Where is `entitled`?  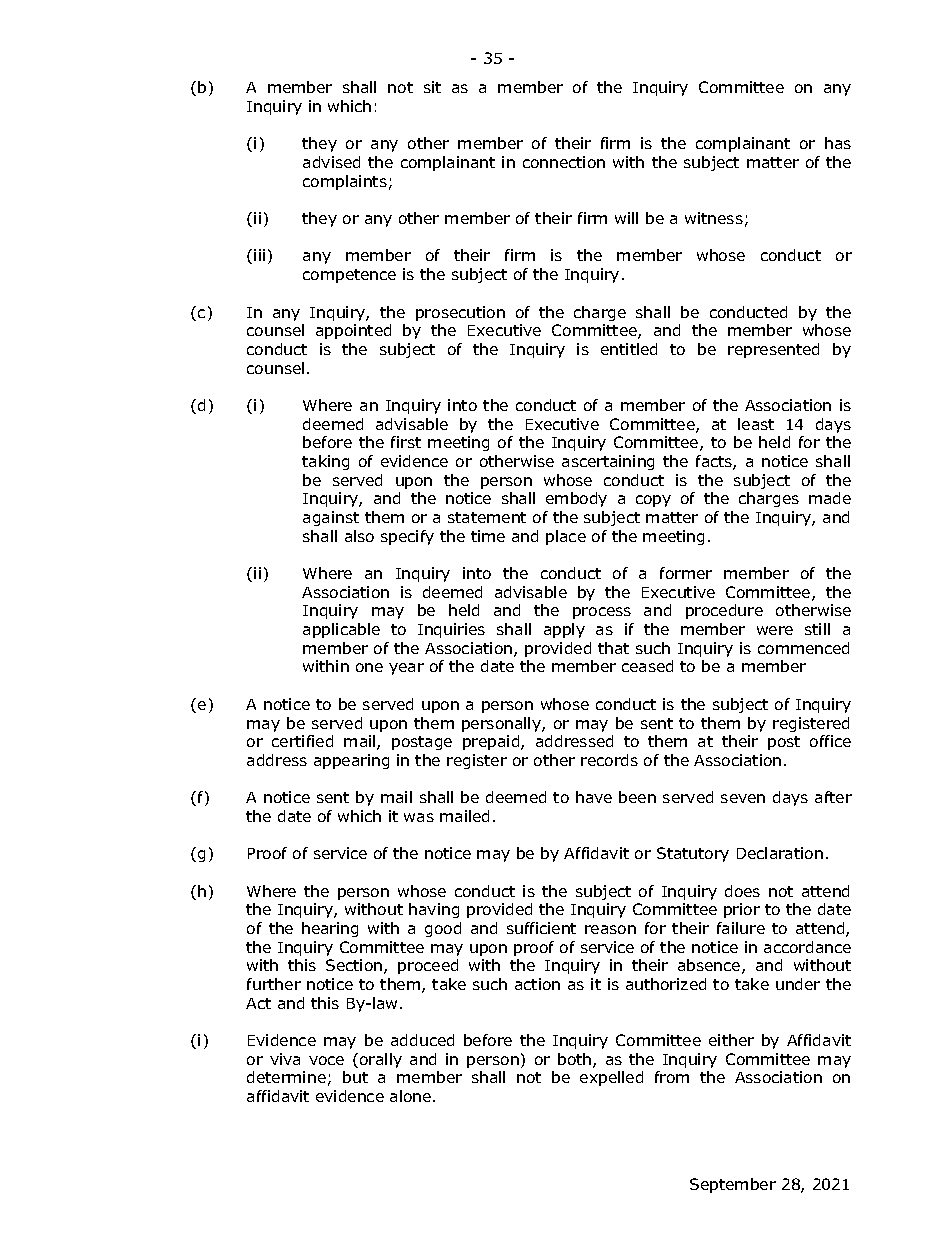
entitled is located at coordinates (629, 349).
